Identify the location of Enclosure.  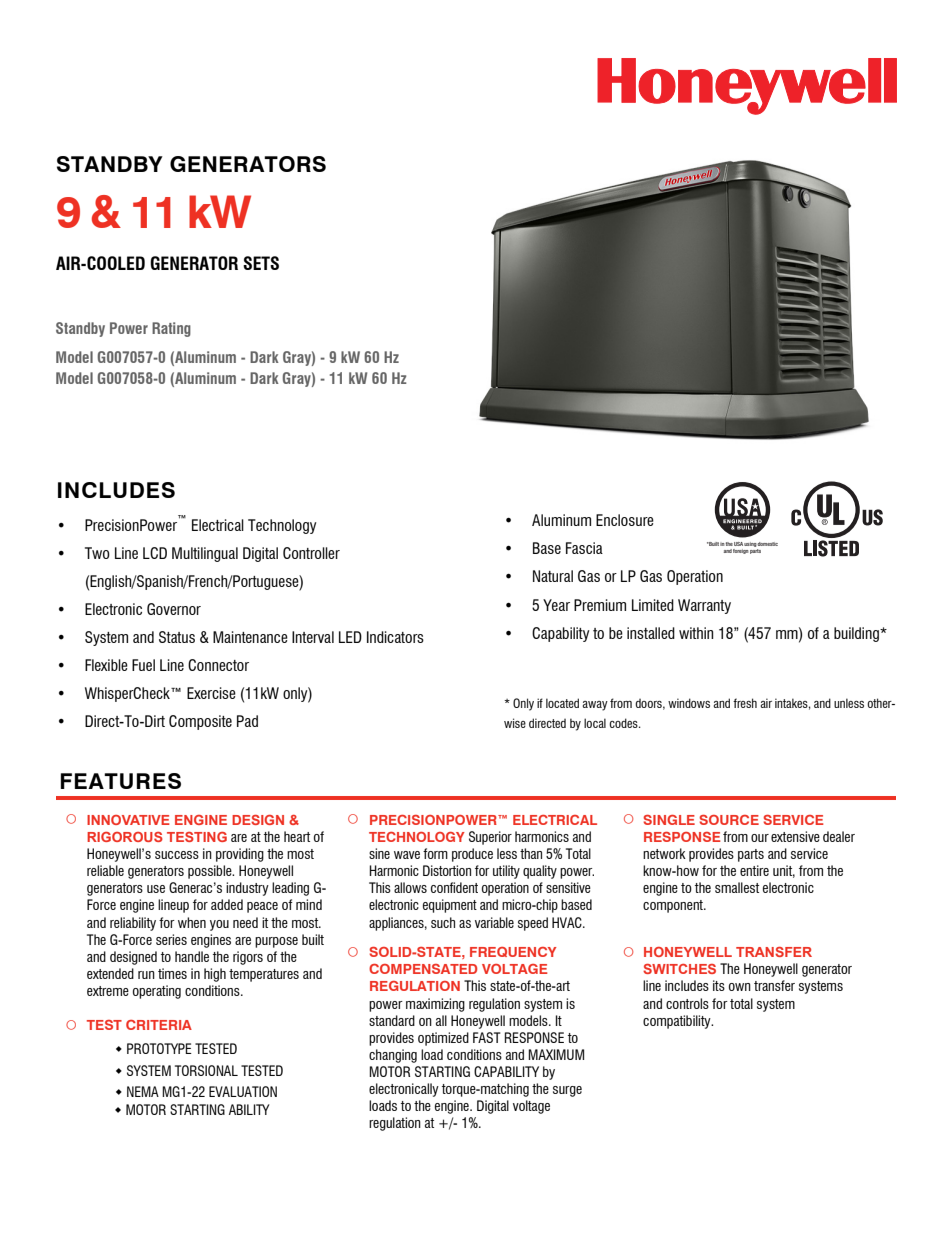
(625, 520).
